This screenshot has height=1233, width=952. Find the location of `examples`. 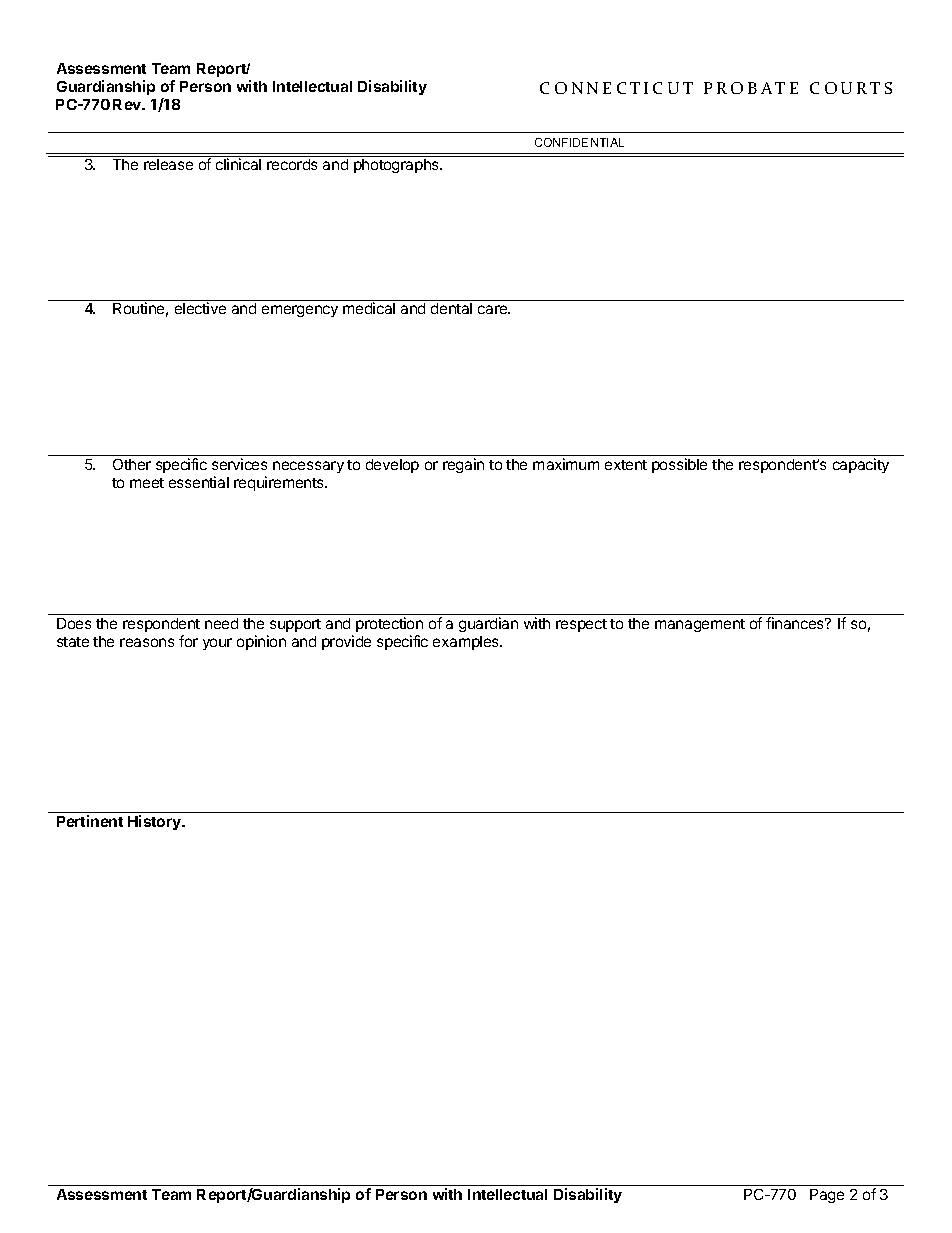

examples is located at coordinates (467, 643).
